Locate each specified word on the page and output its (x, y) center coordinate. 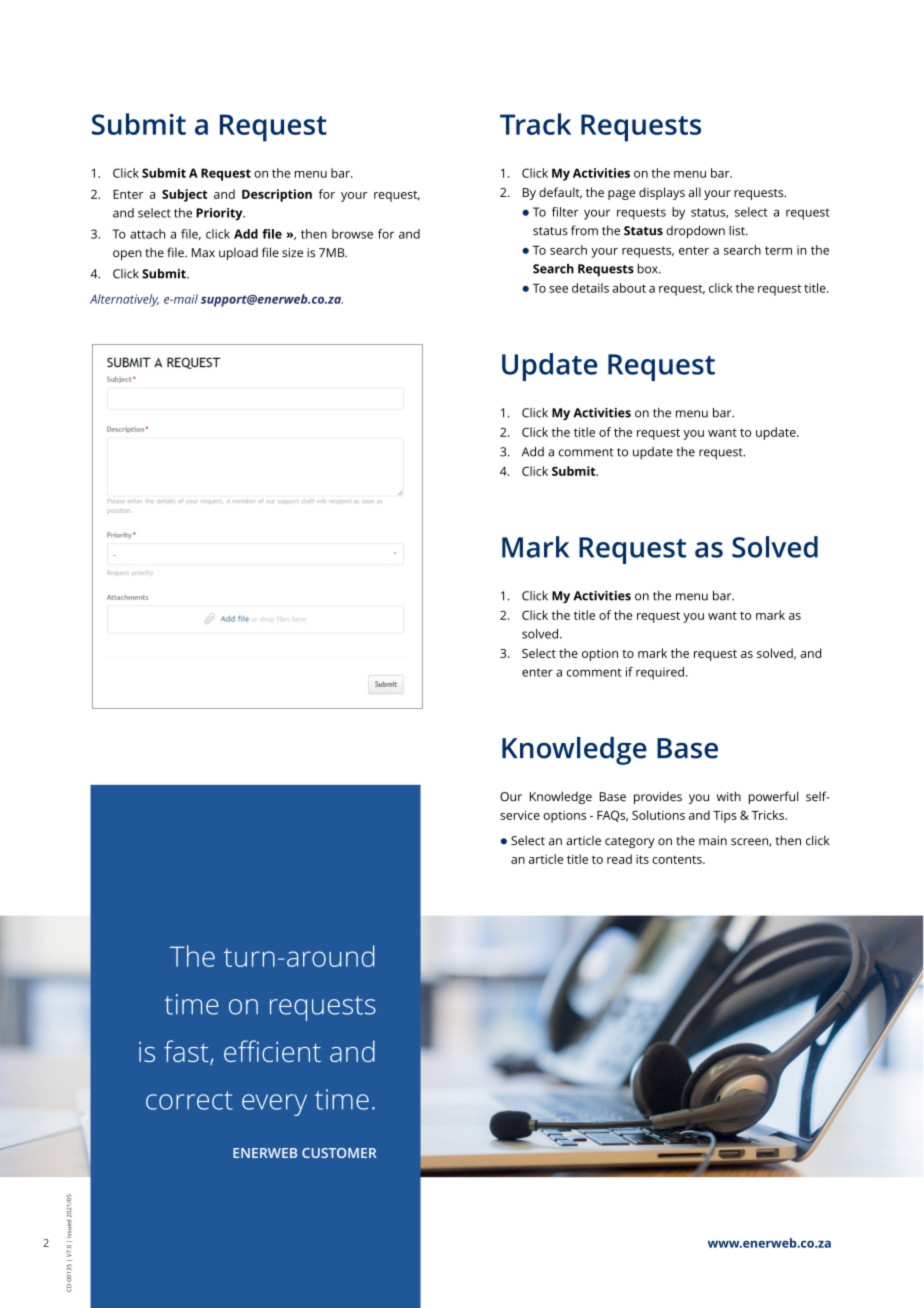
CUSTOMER (339, 1153)
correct (189, 1100)
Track (535, 124)
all (694, 192)
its (642, 859)
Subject (185, 195)
